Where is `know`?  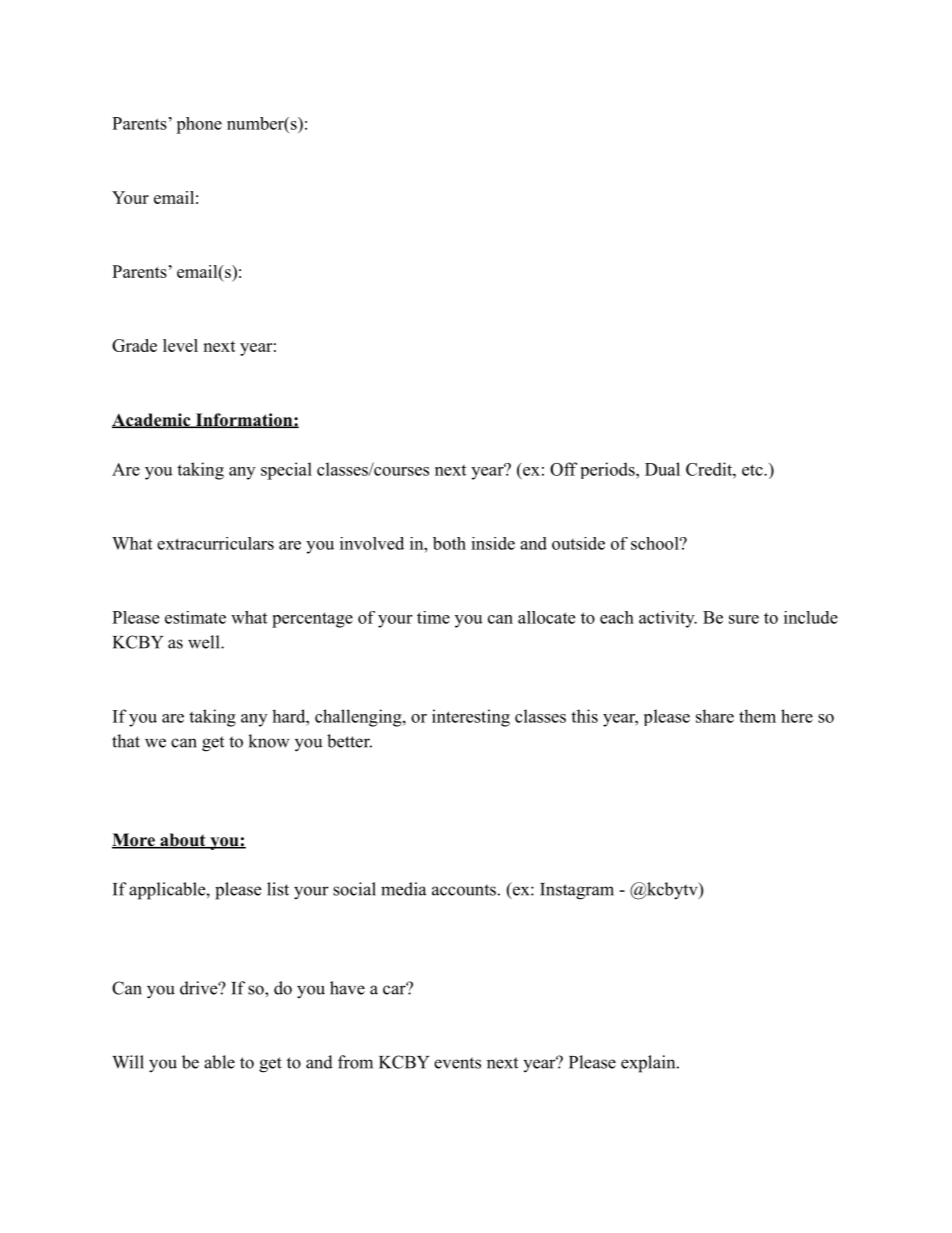
know is located at coordinates (269, 741).
